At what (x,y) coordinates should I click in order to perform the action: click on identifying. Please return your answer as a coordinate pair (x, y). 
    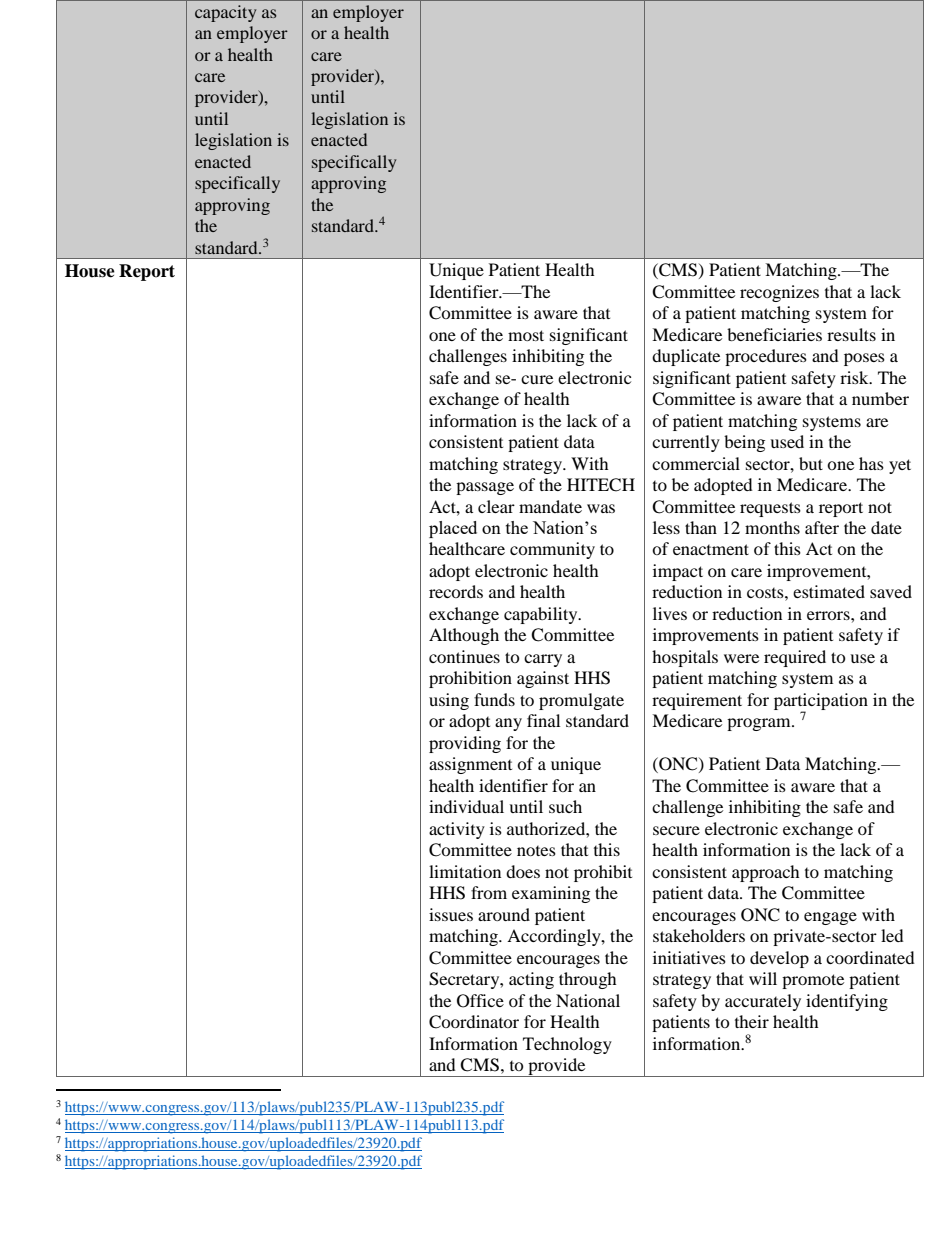
    Looking at the image, I should click on (847, 1002).
